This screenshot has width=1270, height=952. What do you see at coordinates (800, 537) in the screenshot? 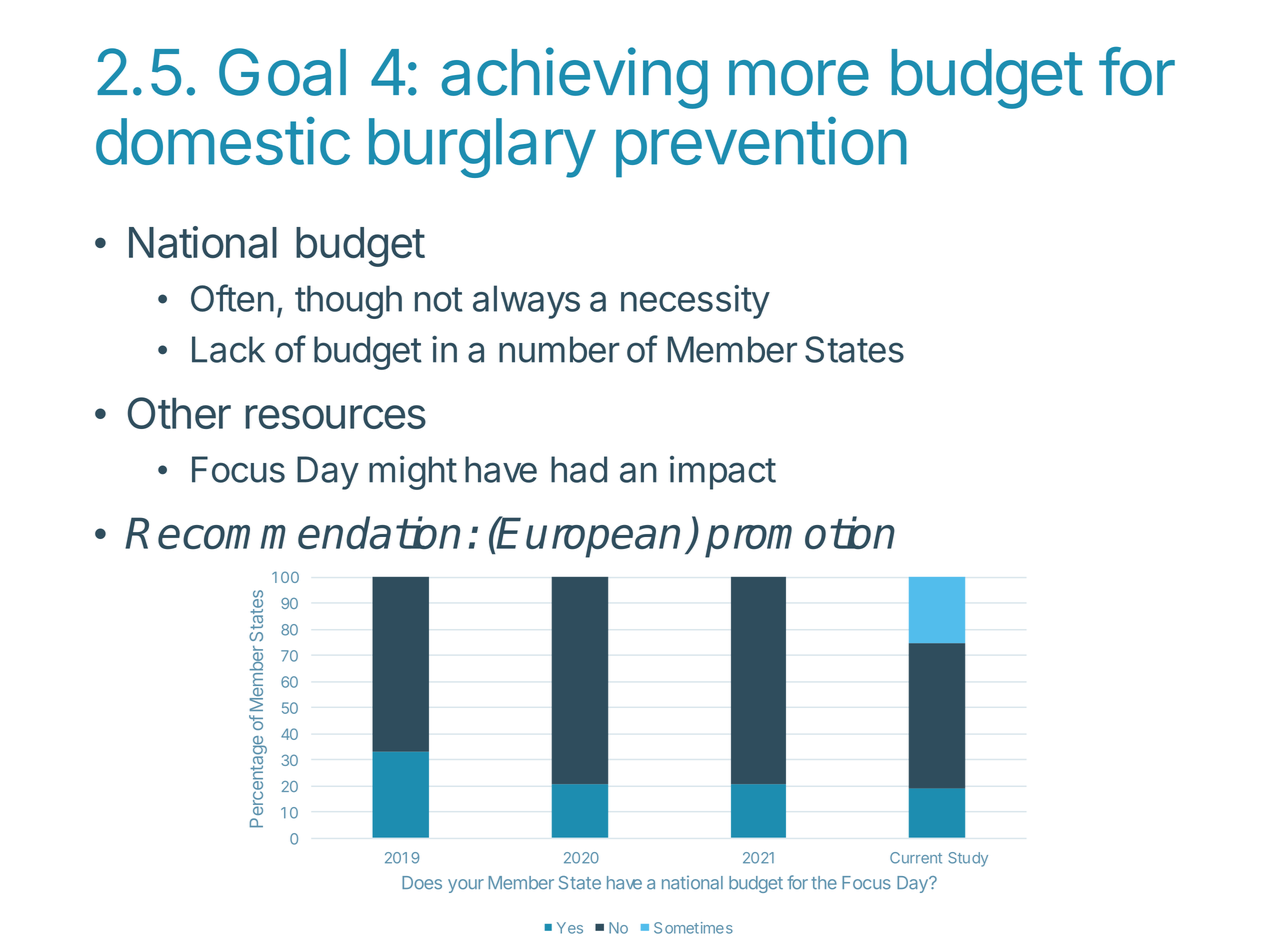
I see `promotion` at bounding box center [800, 537].
